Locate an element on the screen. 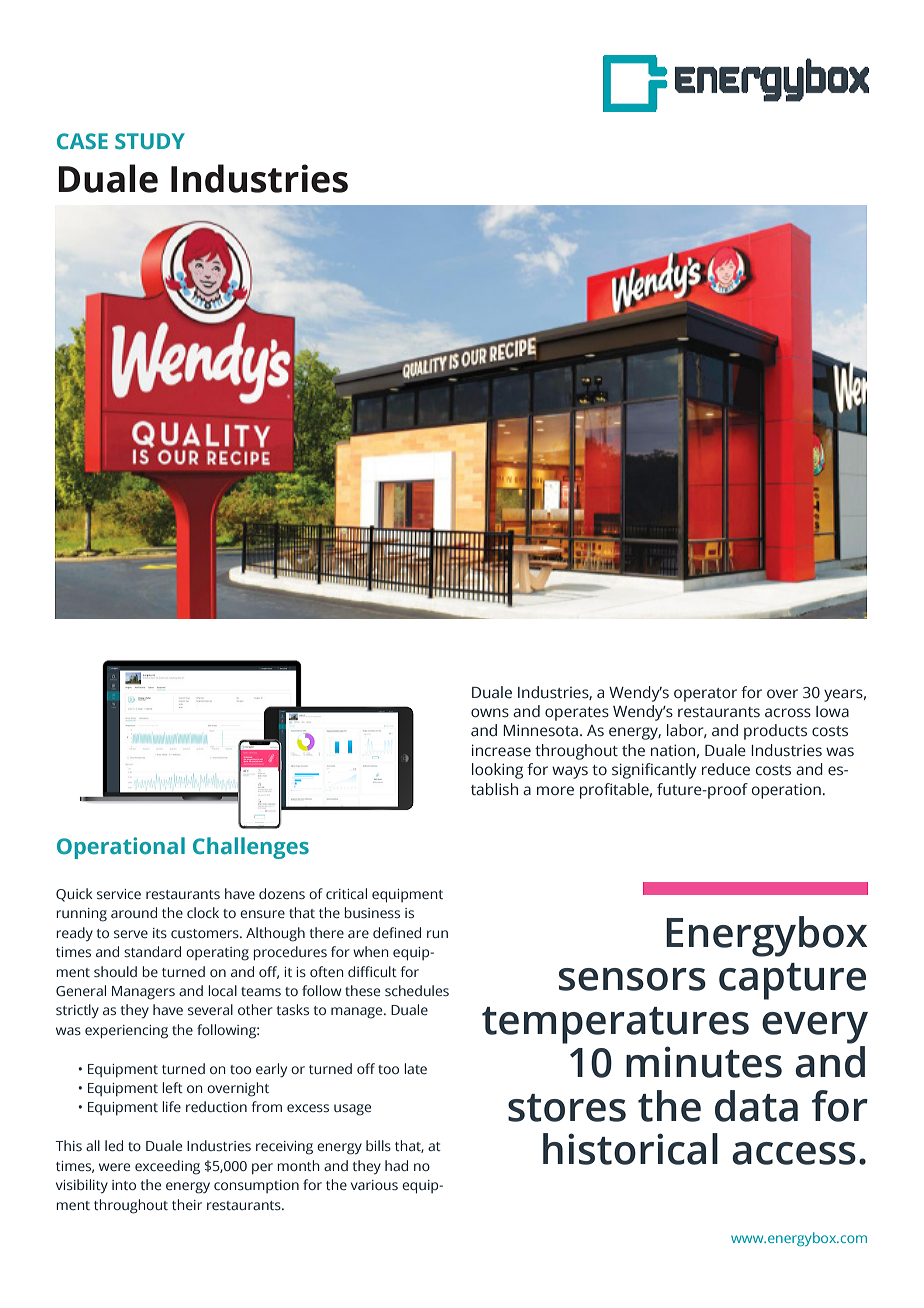 This screenshot has height=1308, width=924. products is located at coordinates (775, 732).
